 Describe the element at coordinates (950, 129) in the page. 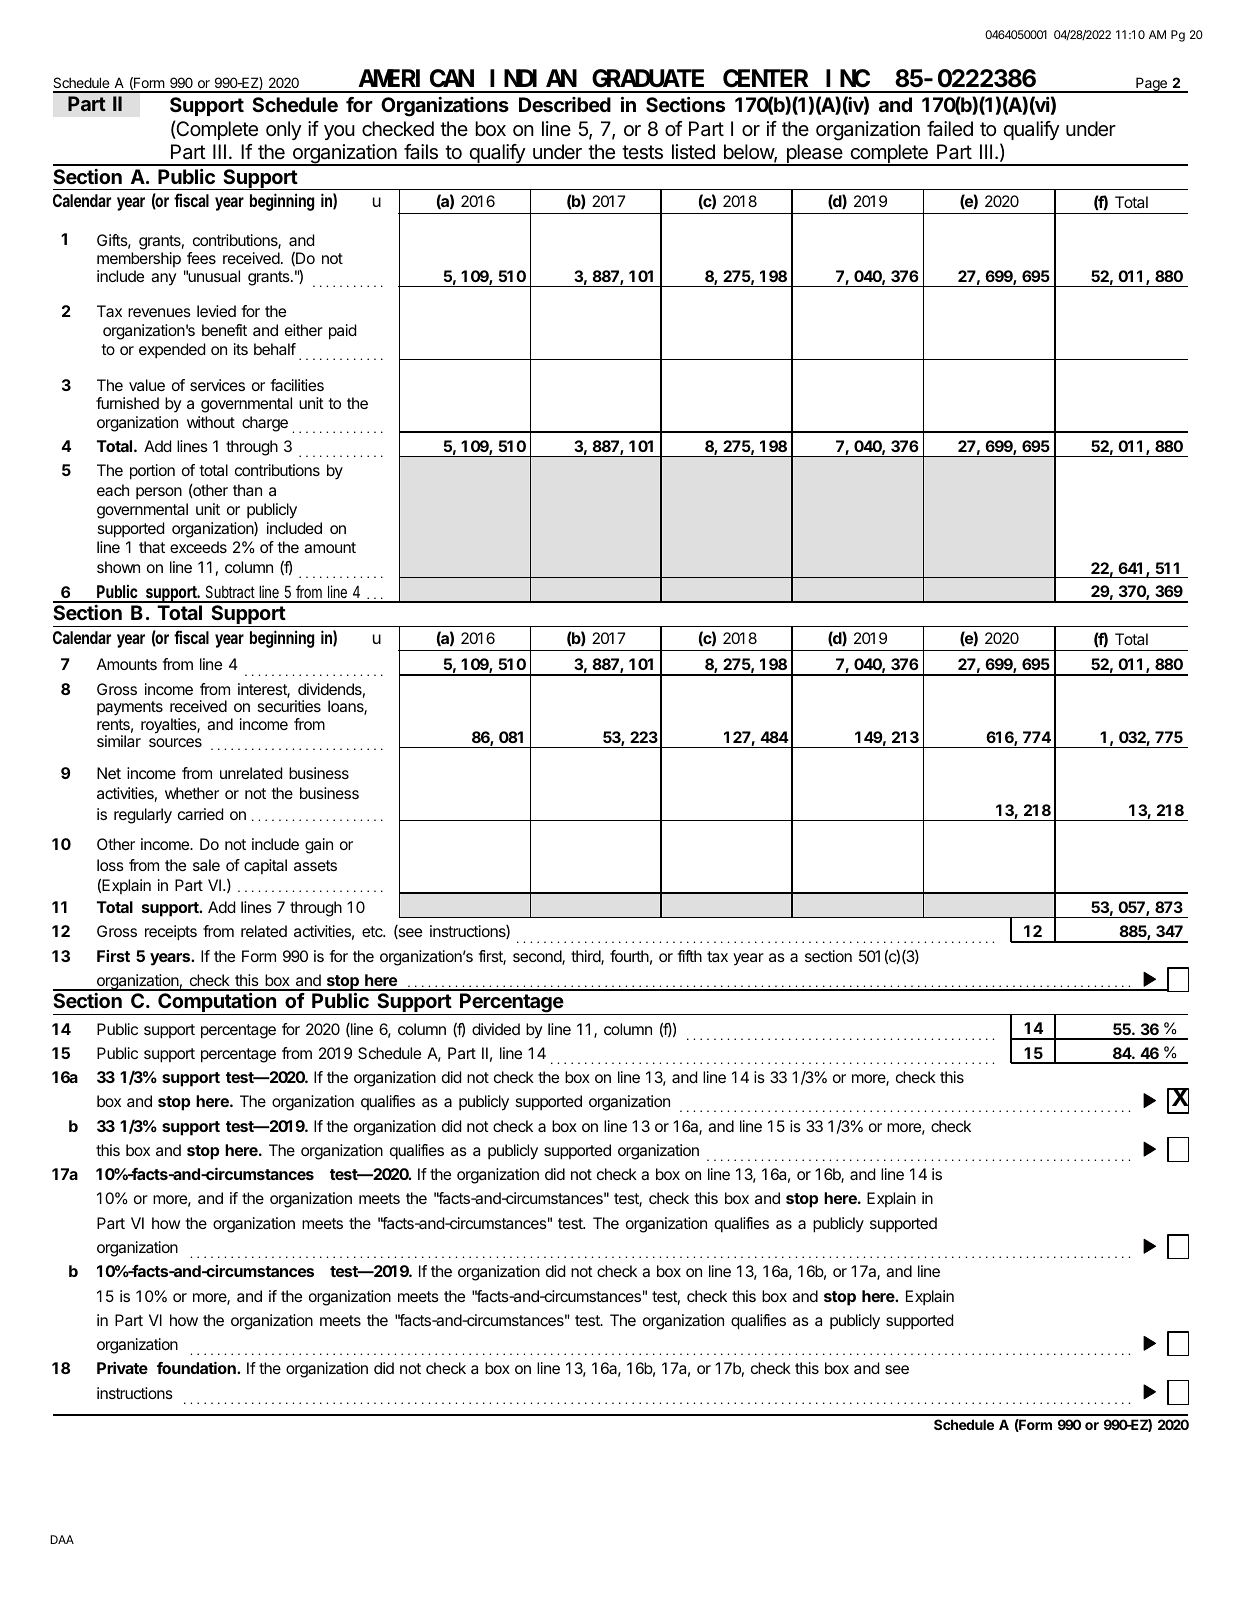

I see `failed` at that location.
